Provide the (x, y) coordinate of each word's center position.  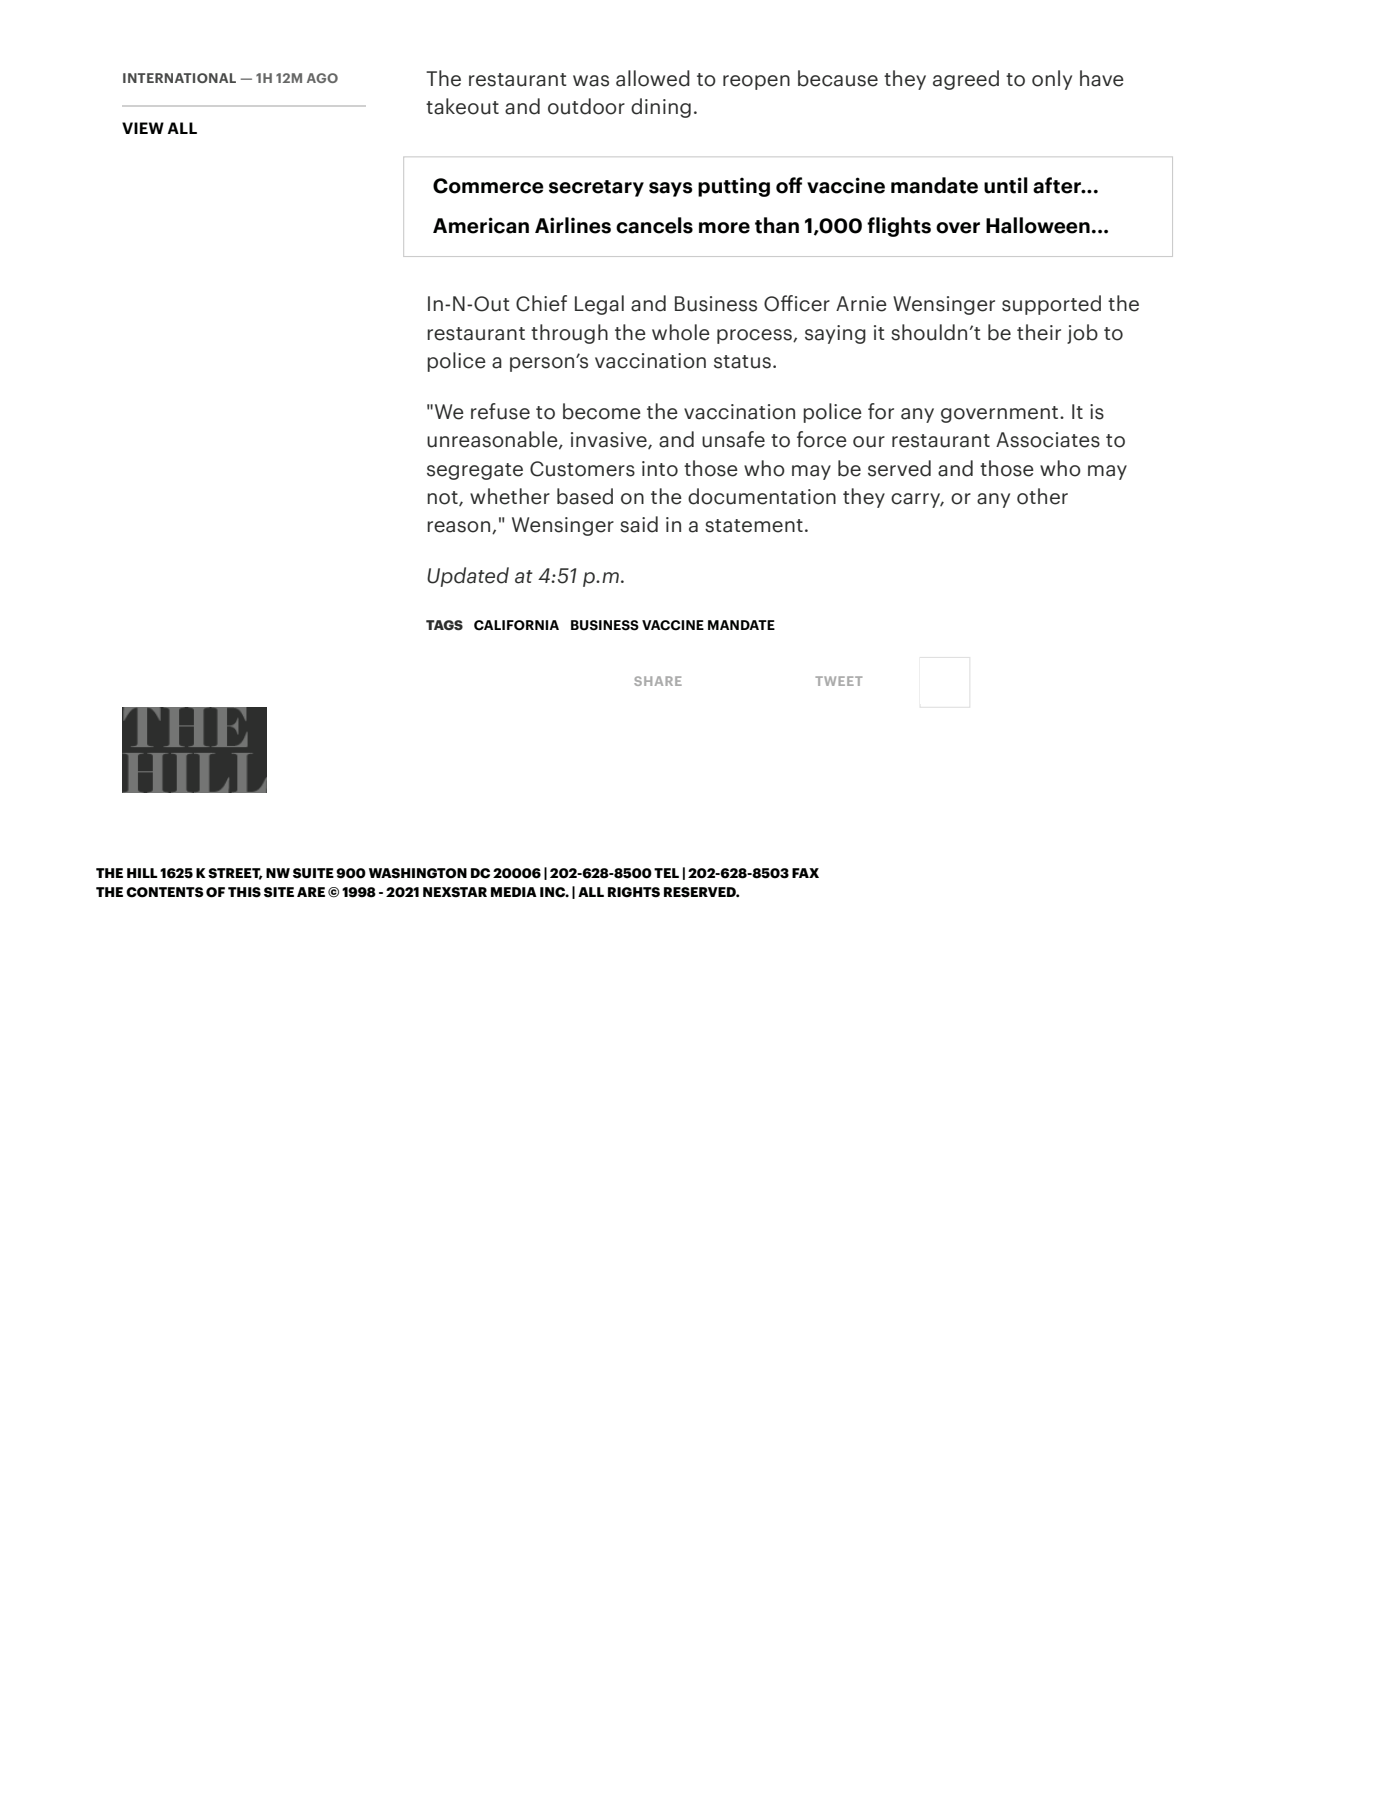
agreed (966, 80)
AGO (322, 78)
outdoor (586, 106)
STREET (235, 874)
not (443, 498)
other (1042, 496)
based (585, 496)
